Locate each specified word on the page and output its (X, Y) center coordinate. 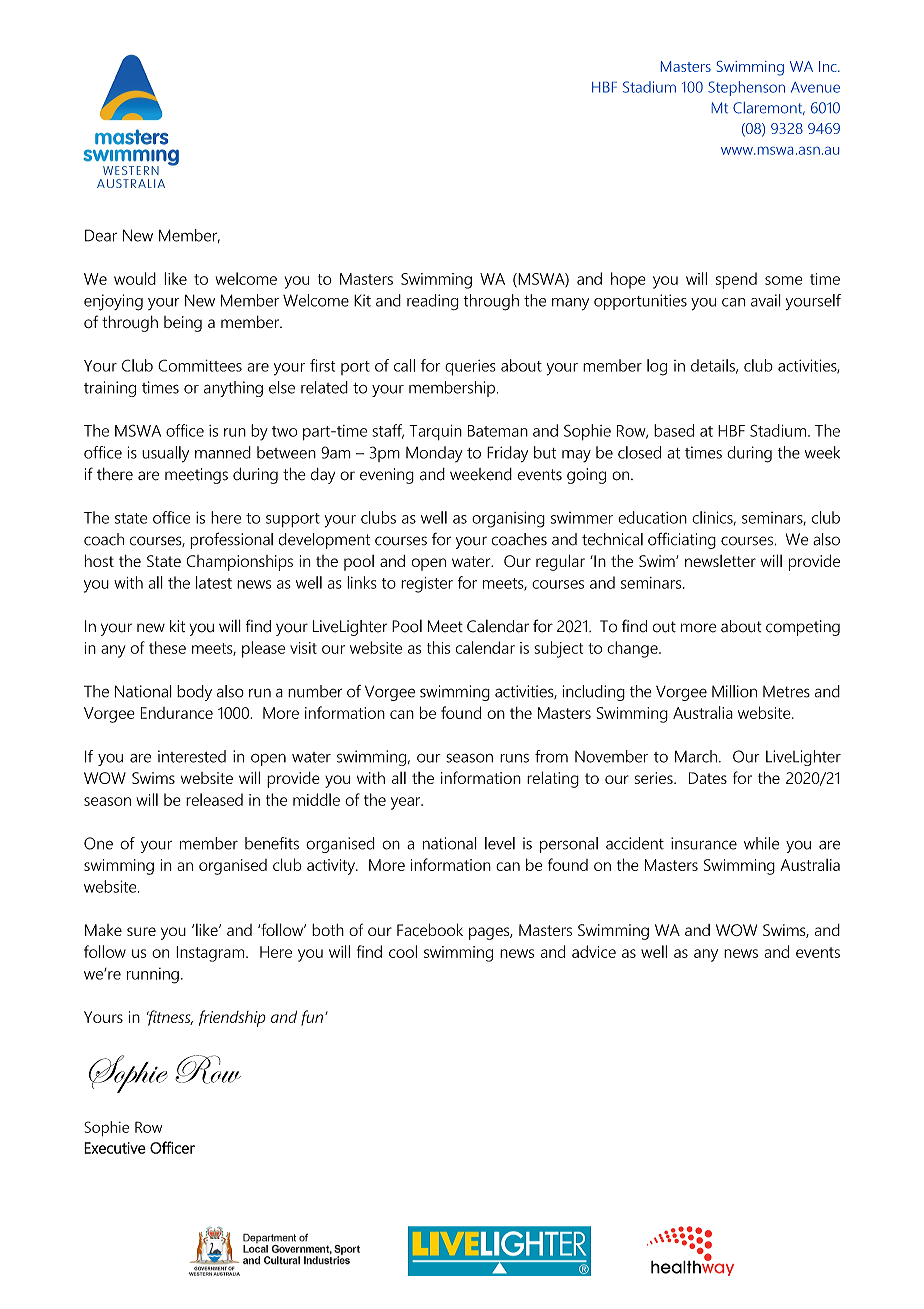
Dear (101, 235)
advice (594, 951)
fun (312, 1018)
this (438, 647)
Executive (115, 1148)
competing (803, 628)
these (167, 647)
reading (433, 302)
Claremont (769, 108)
